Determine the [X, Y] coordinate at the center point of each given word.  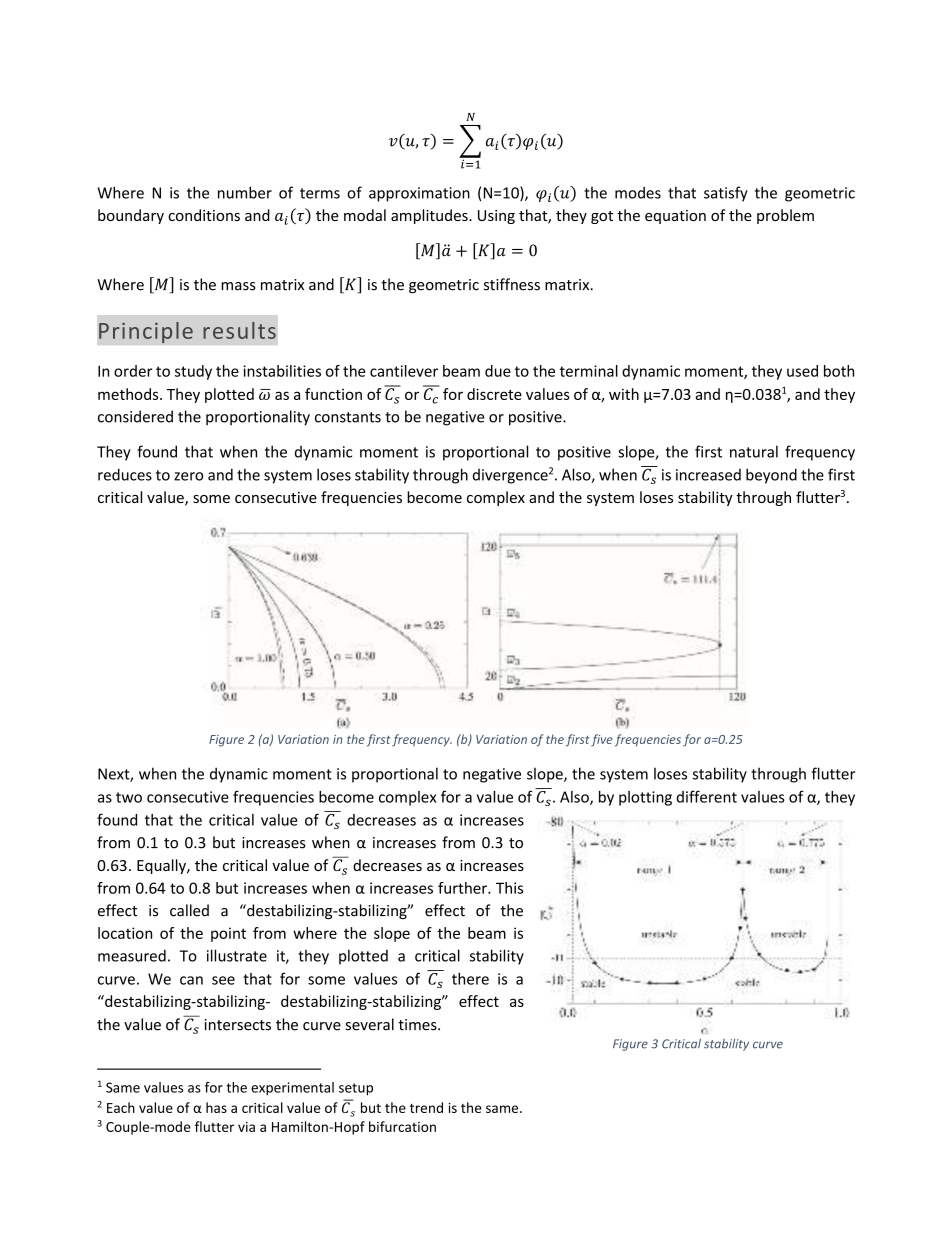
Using [496, 217]
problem [785, 216]
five [602, 740]
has [216, 1107]
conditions [204, 215]
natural [754, 451]
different [707, 796]
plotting [645, 798]
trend [426, 1107]
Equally [162, 866]
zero [188, 476]
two [129, 797]
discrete [494, 394]
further [463, 888]
